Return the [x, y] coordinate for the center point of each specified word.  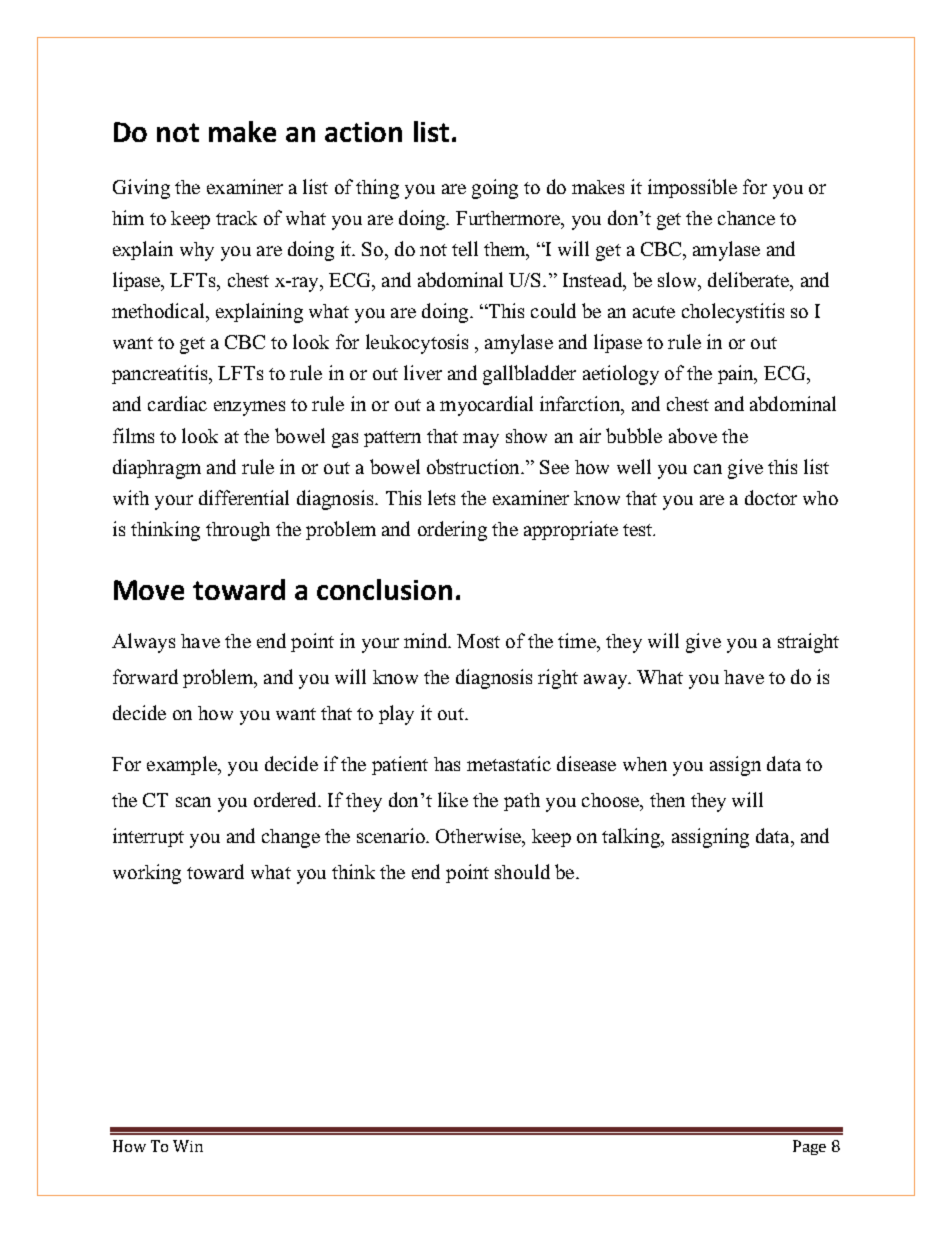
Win [188, 1146]
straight [808, 643]
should [522, 871]
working [147, 874]
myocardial [486, 406]
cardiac [177, 403]
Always [143, 643]
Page [809, 1147]
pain [737, 374]
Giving [141, 189]
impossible [692, 188]
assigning [710, 838]
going [495, 189]
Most [478, 641]
